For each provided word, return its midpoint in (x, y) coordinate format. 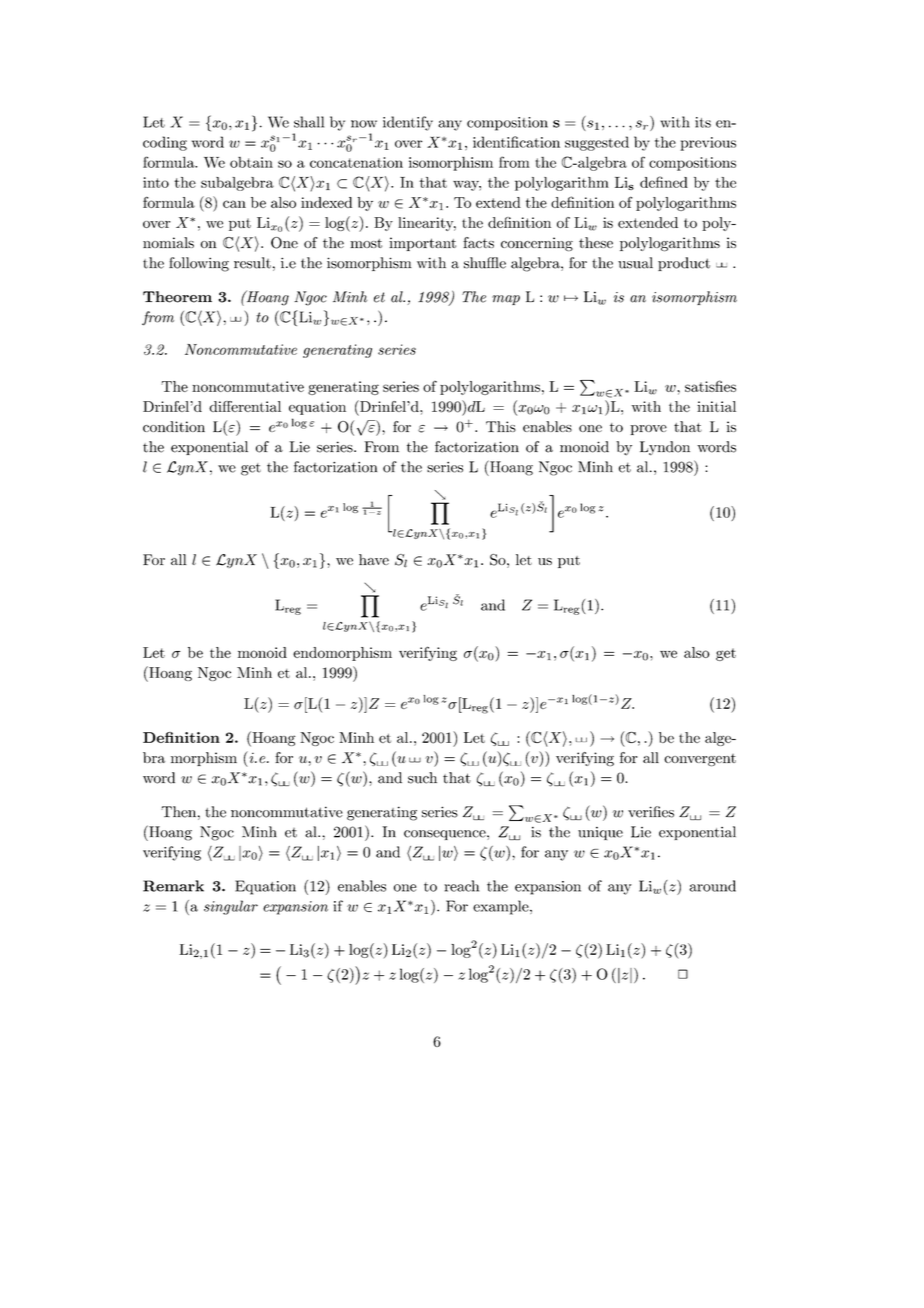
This (501, 426)
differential (245, 406)
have (374, 559)
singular (231, 907)
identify (408, 123)
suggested (597, 143)
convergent (700, 760)
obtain (251, 162)
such (422, 778)
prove (648, 430)
